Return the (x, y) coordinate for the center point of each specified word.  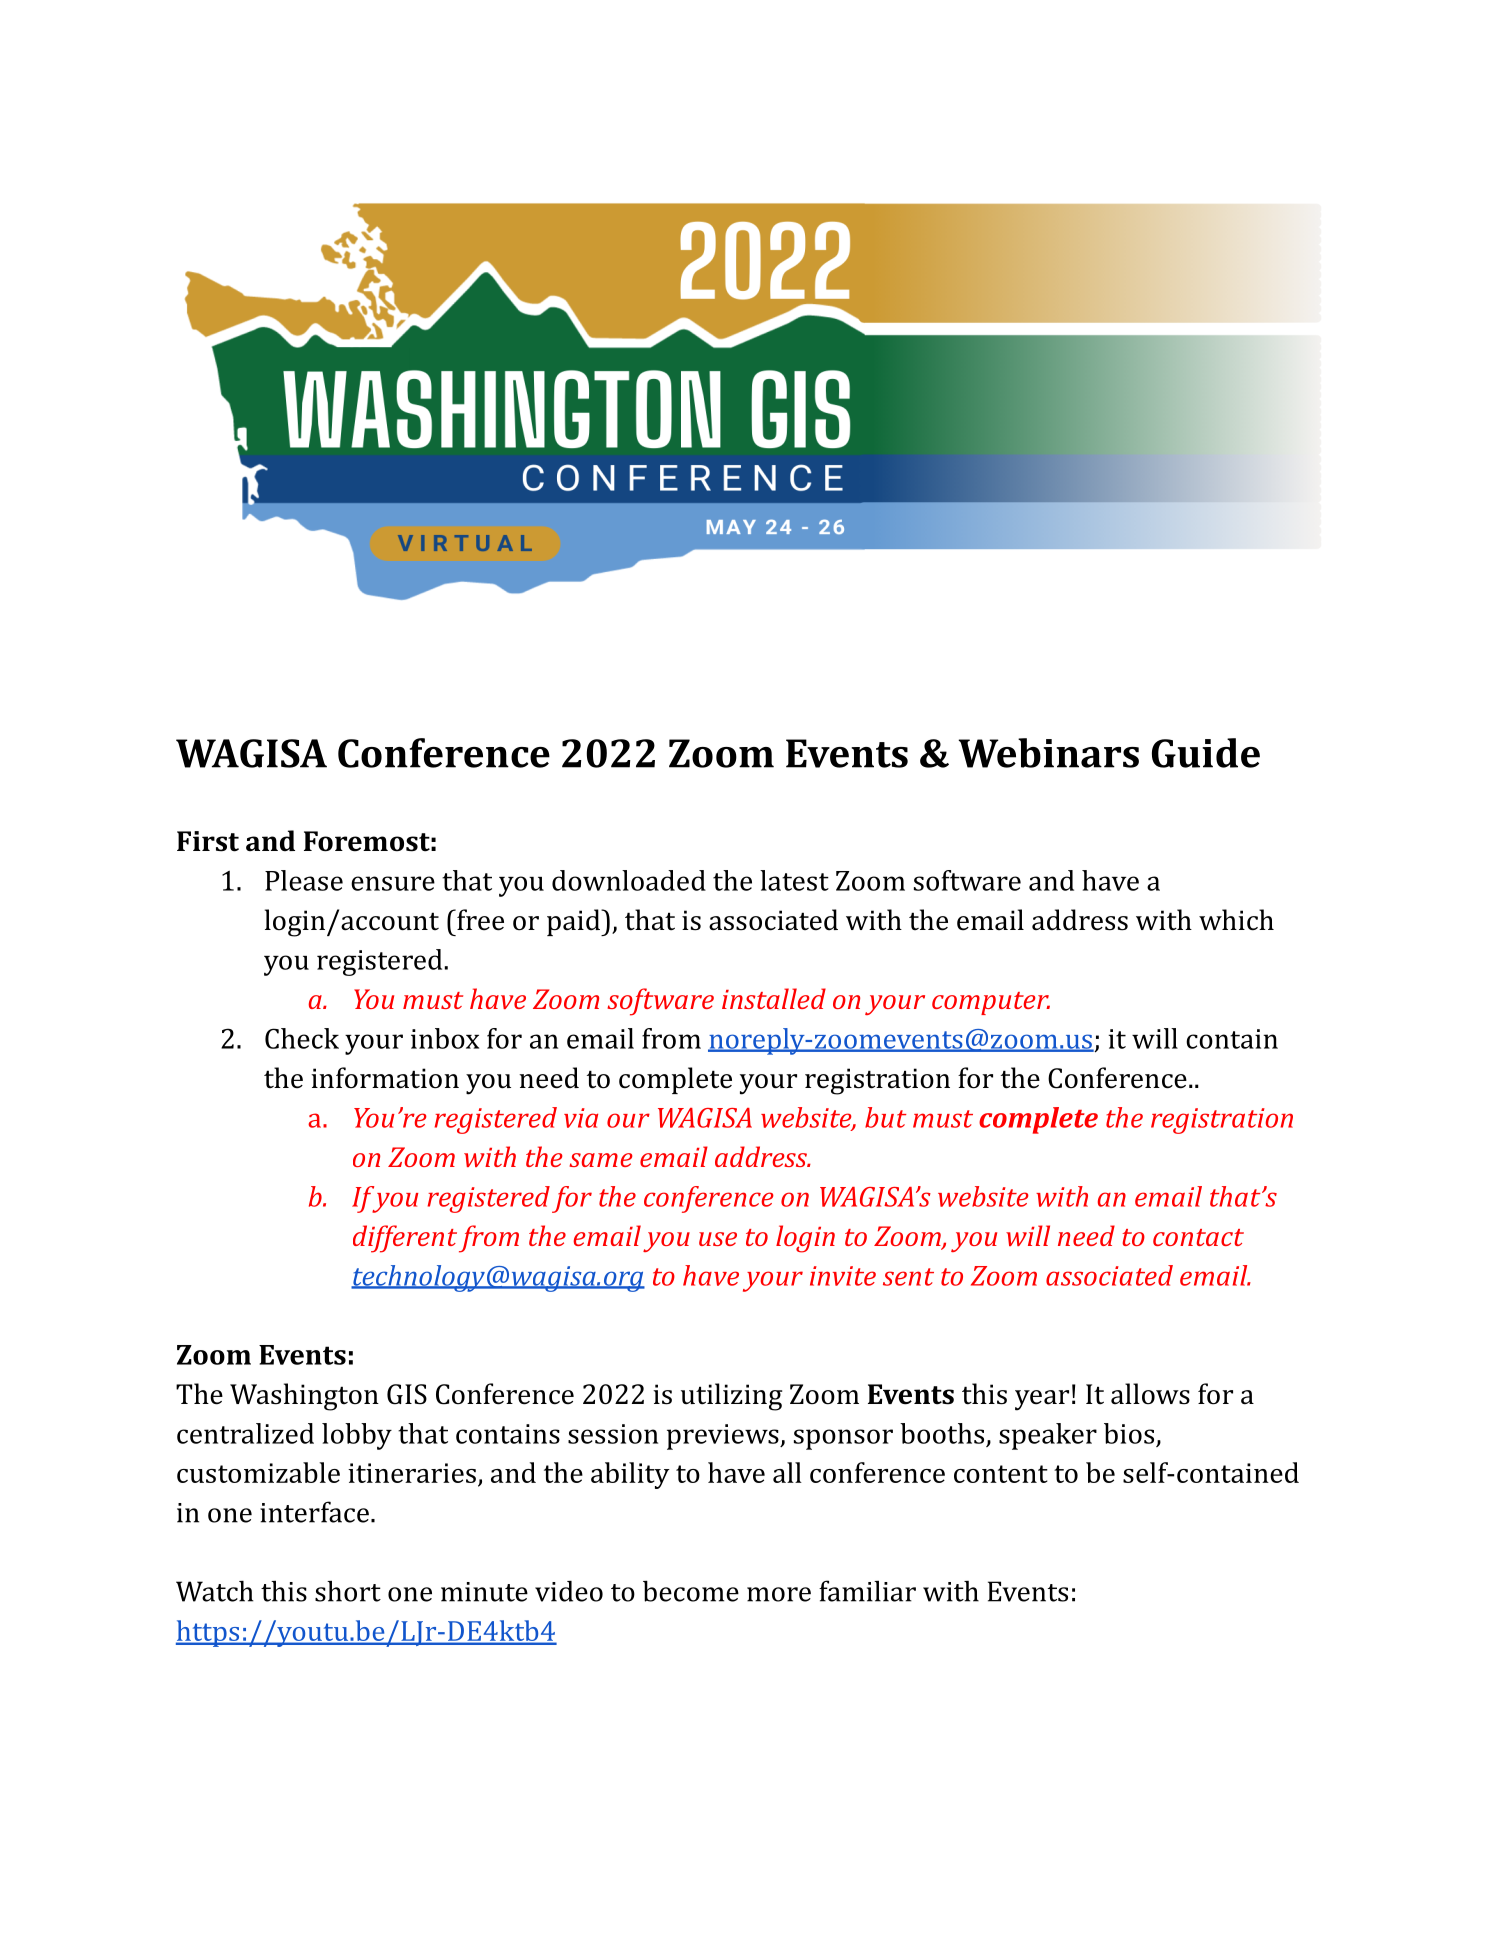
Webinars (1048, 753)
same (600, 1160)
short (348, 1591)
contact (1198, 1237)
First (208, 841)
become (691, 1591)
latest (794, 880)
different (405, 1239)
